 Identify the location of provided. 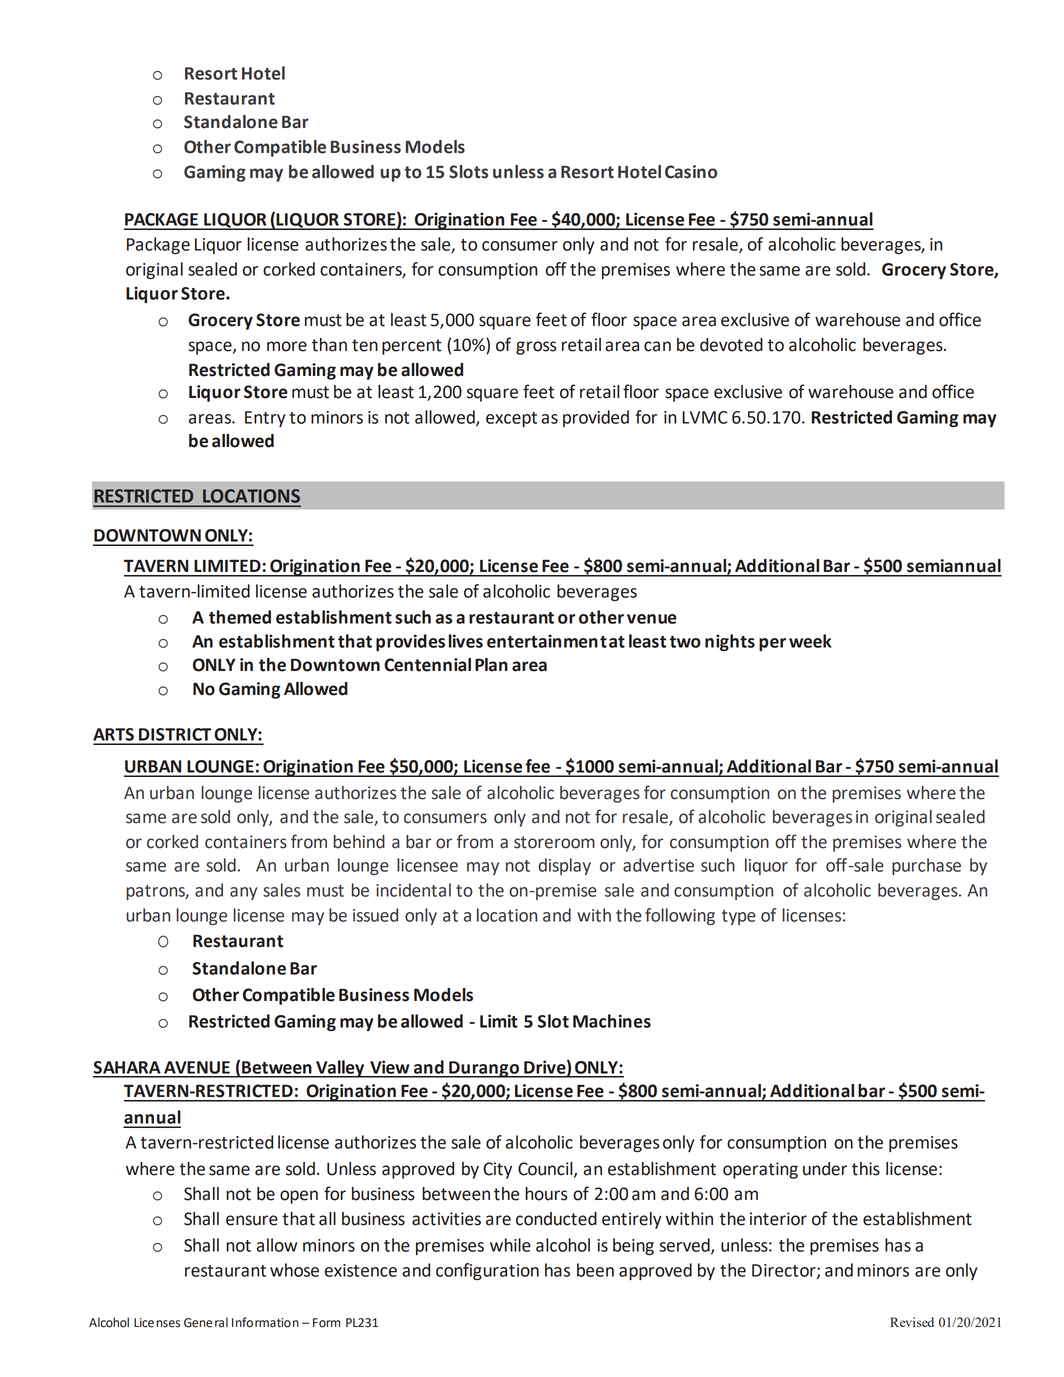
(596, 418).
